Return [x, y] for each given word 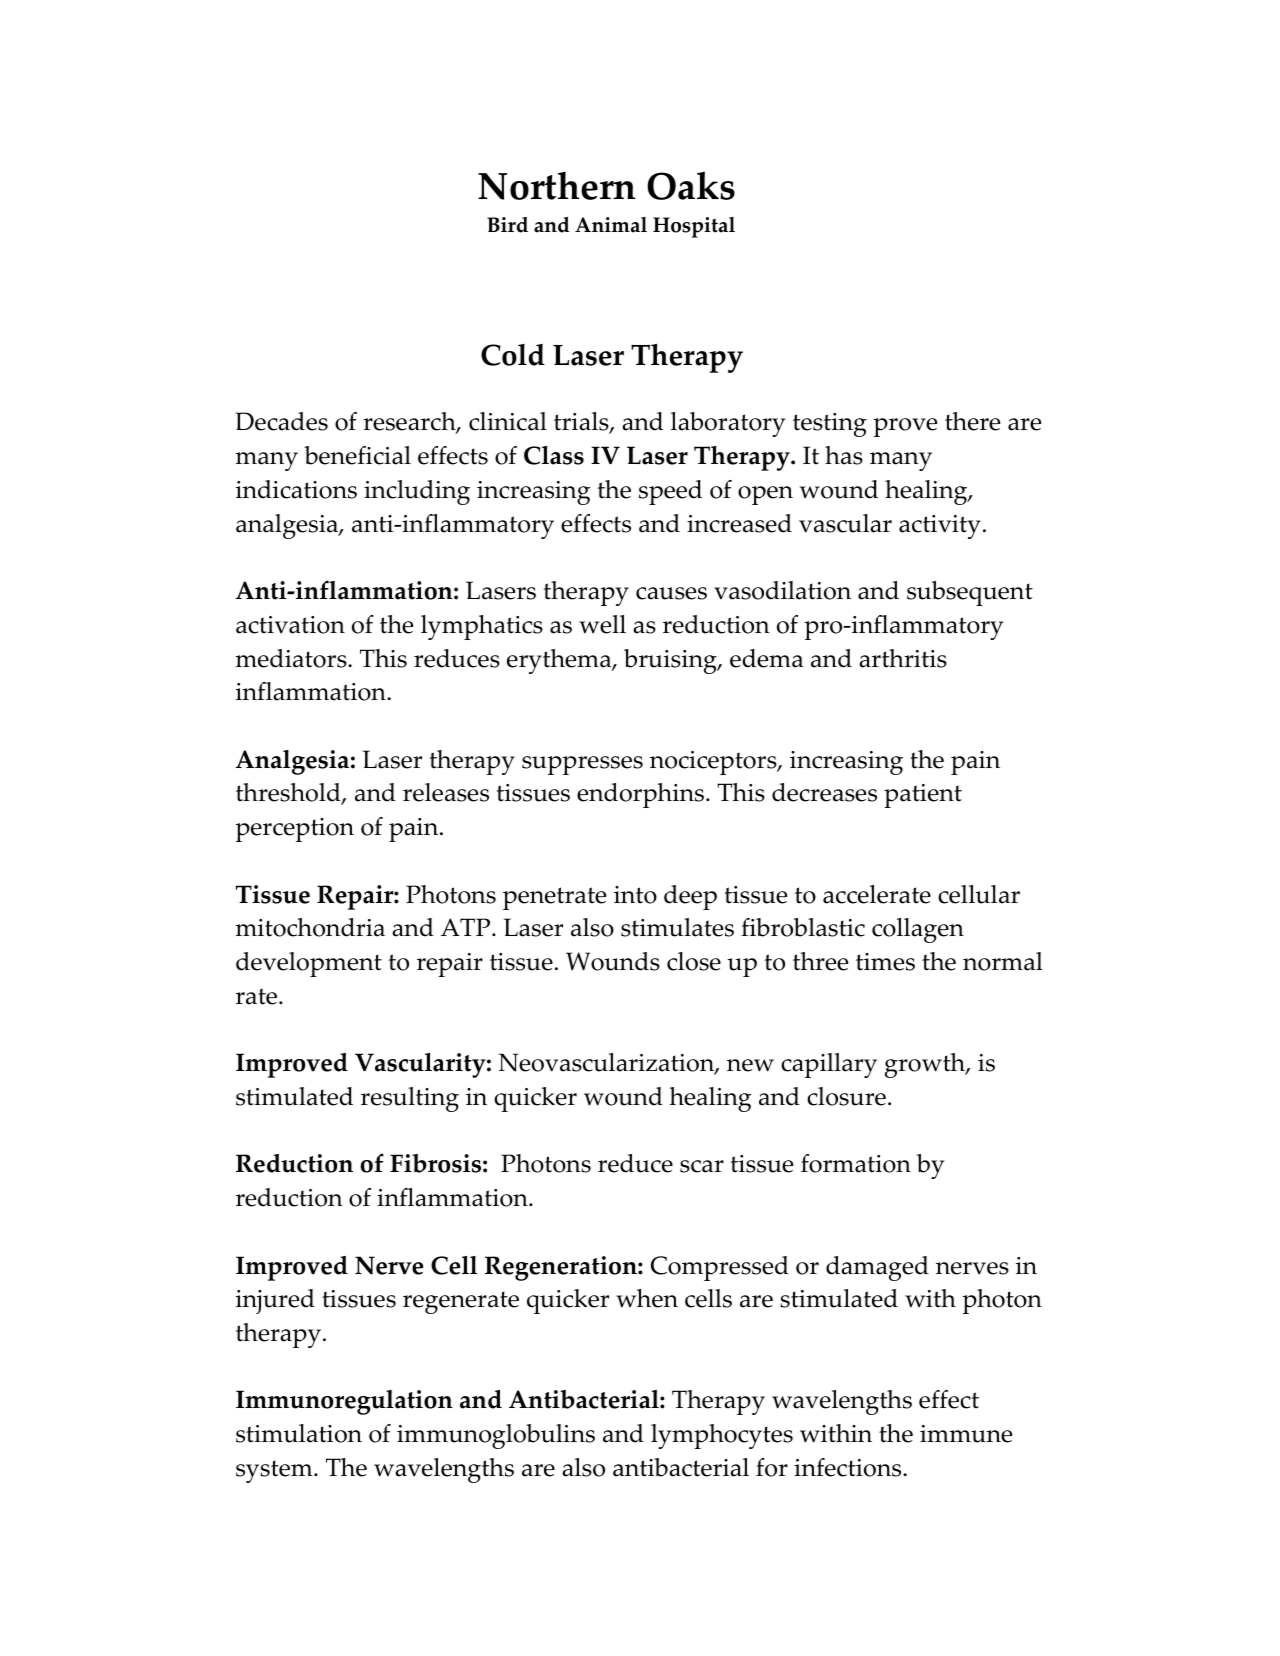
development [309, 964]
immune [966, 1434]
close [694, 961]
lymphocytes [722, 1436]
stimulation [299, 1433]
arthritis [903, 658]
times [885, 962]
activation [290, 625]
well [602, 624]
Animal [611, 225]
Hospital [694, 227]
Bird [507, 225]
